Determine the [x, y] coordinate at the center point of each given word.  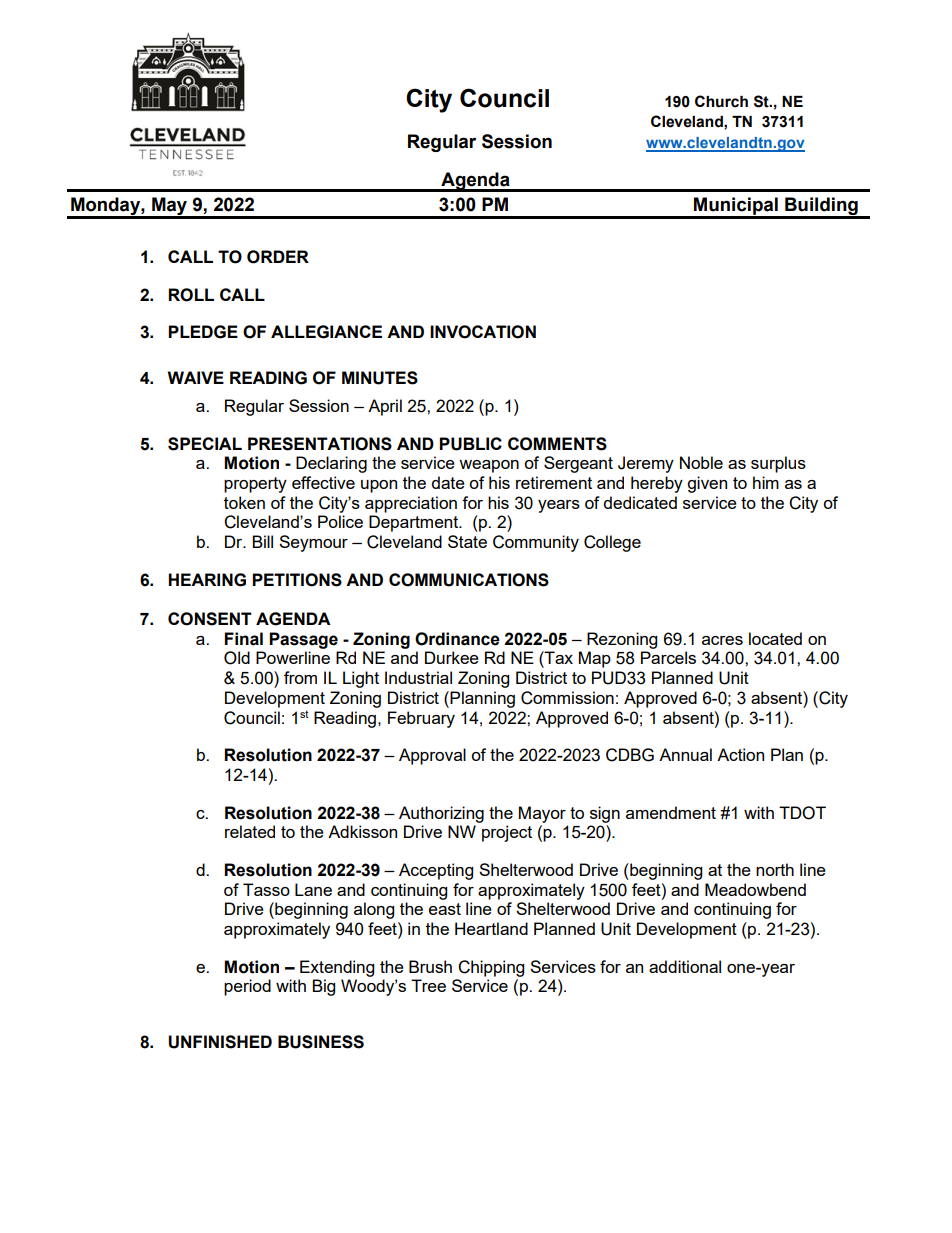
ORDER [278, 257]
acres [722, 640]
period [247, 987]
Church [721, 101]
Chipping [491, 968]
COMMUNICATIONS [469, 580]
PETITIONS [297, 580]
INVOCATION [483, 332]
